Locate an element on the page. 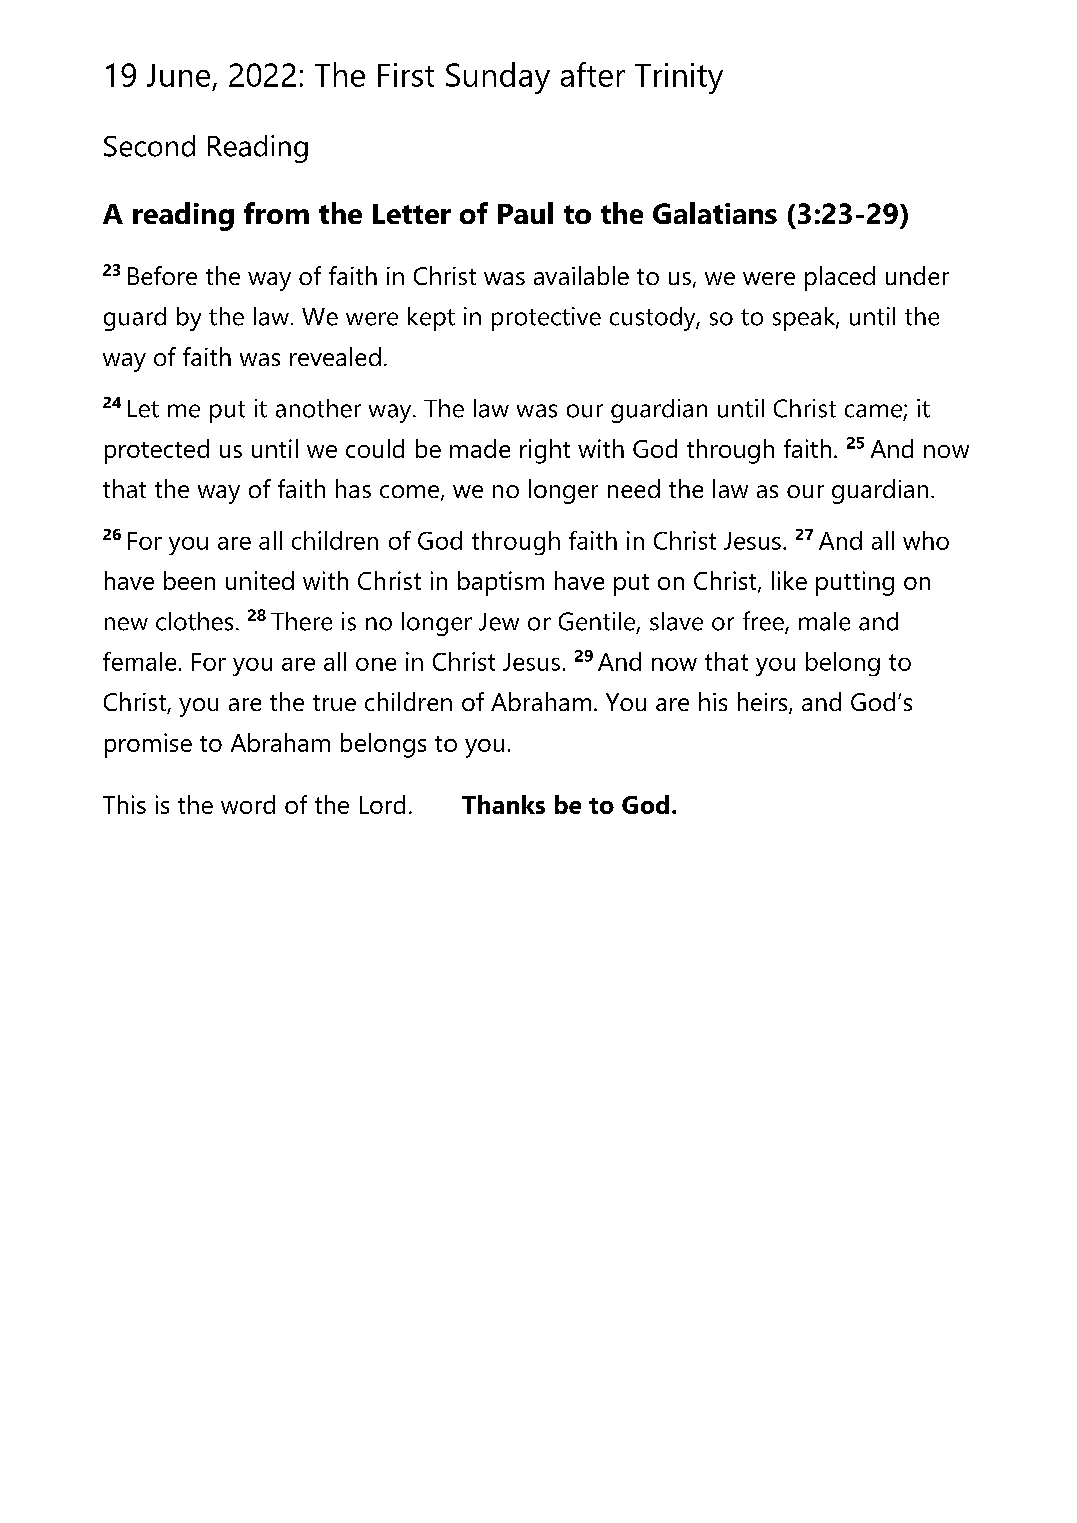 The image size is (1077, 1523). Before is located at coordinates (162, 275).
